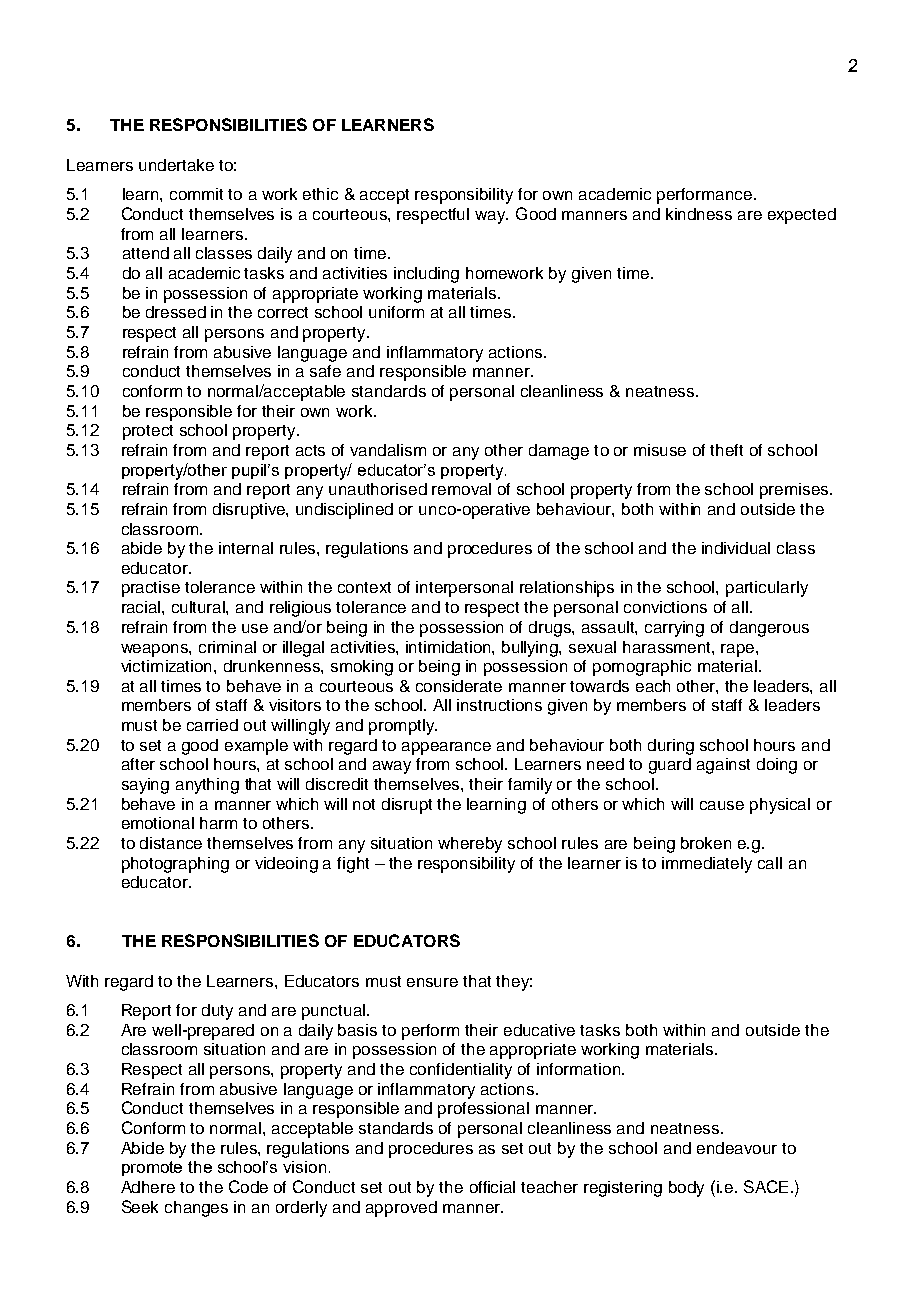  I want to click on individual, so click(736, 548).
